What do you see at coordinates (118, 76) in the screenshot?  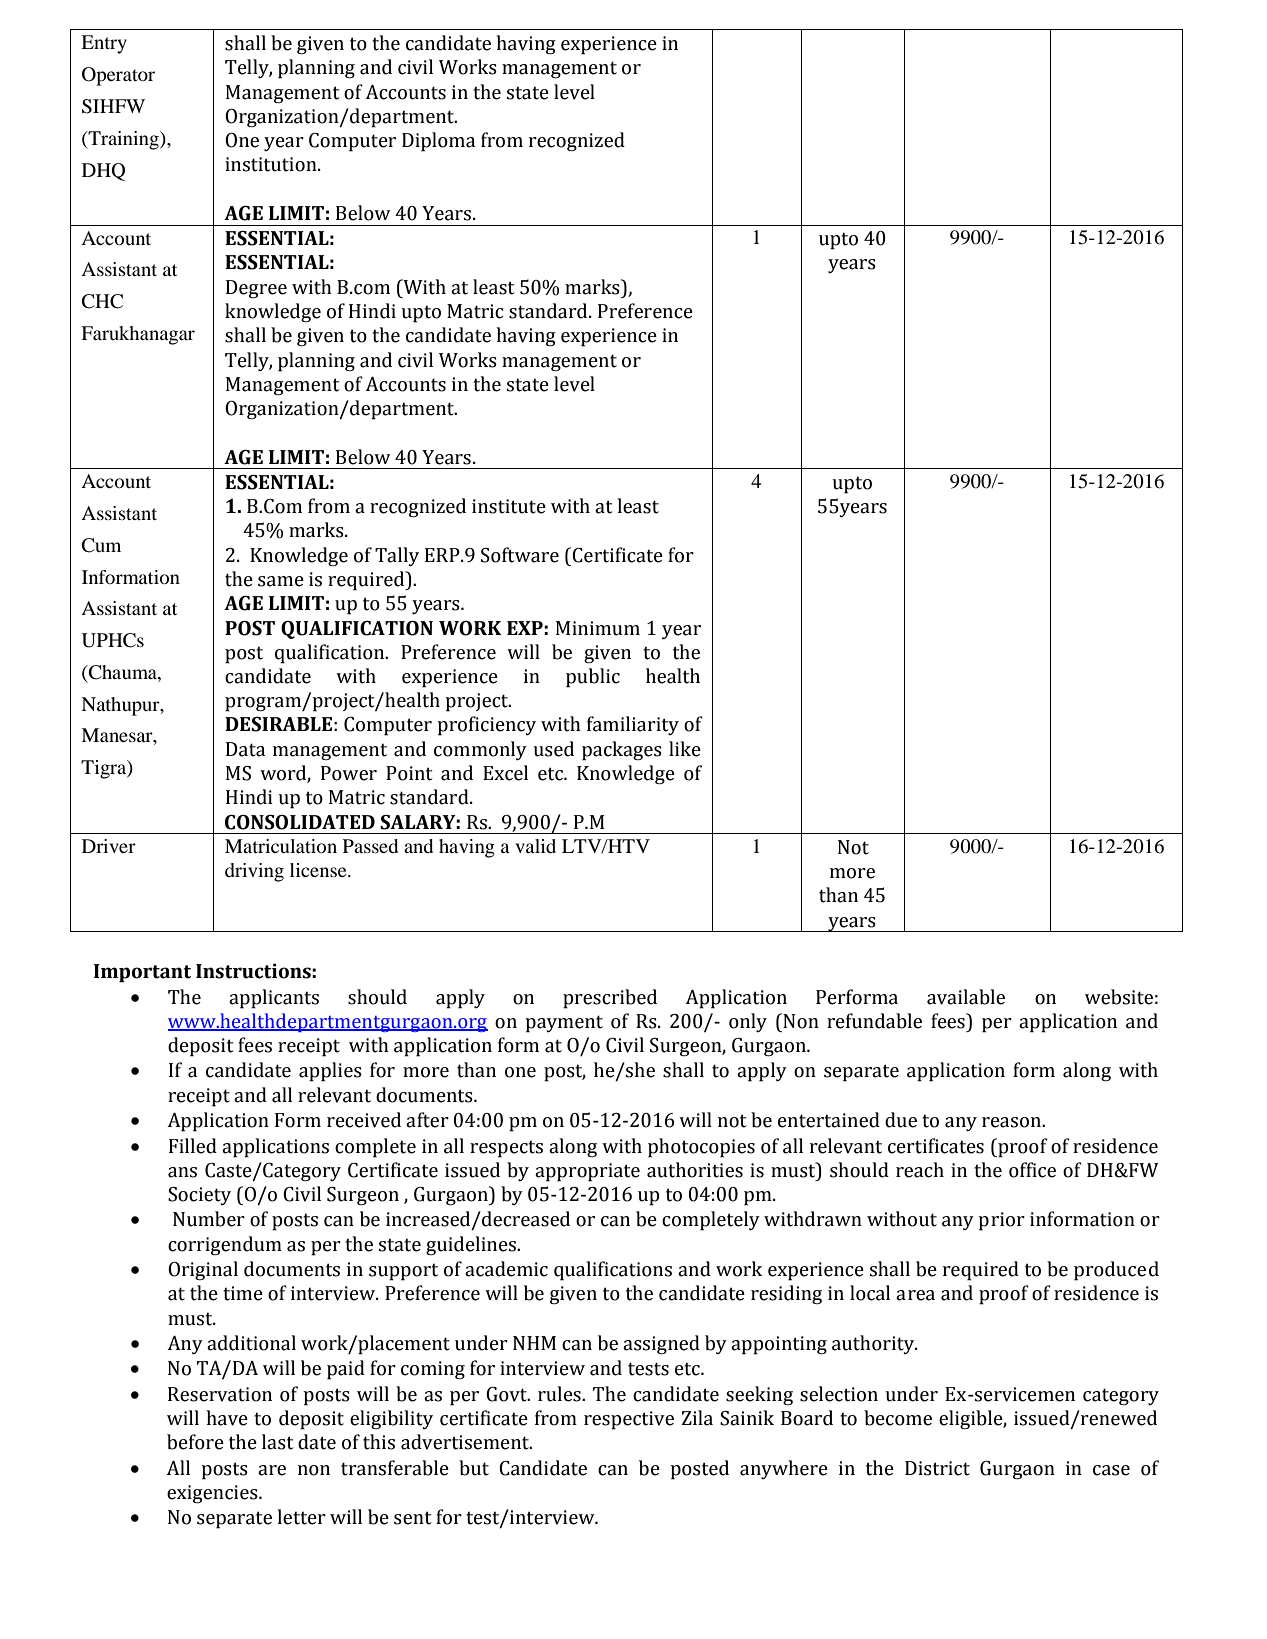 I see `Operator` at bounding box center [118, 76].
